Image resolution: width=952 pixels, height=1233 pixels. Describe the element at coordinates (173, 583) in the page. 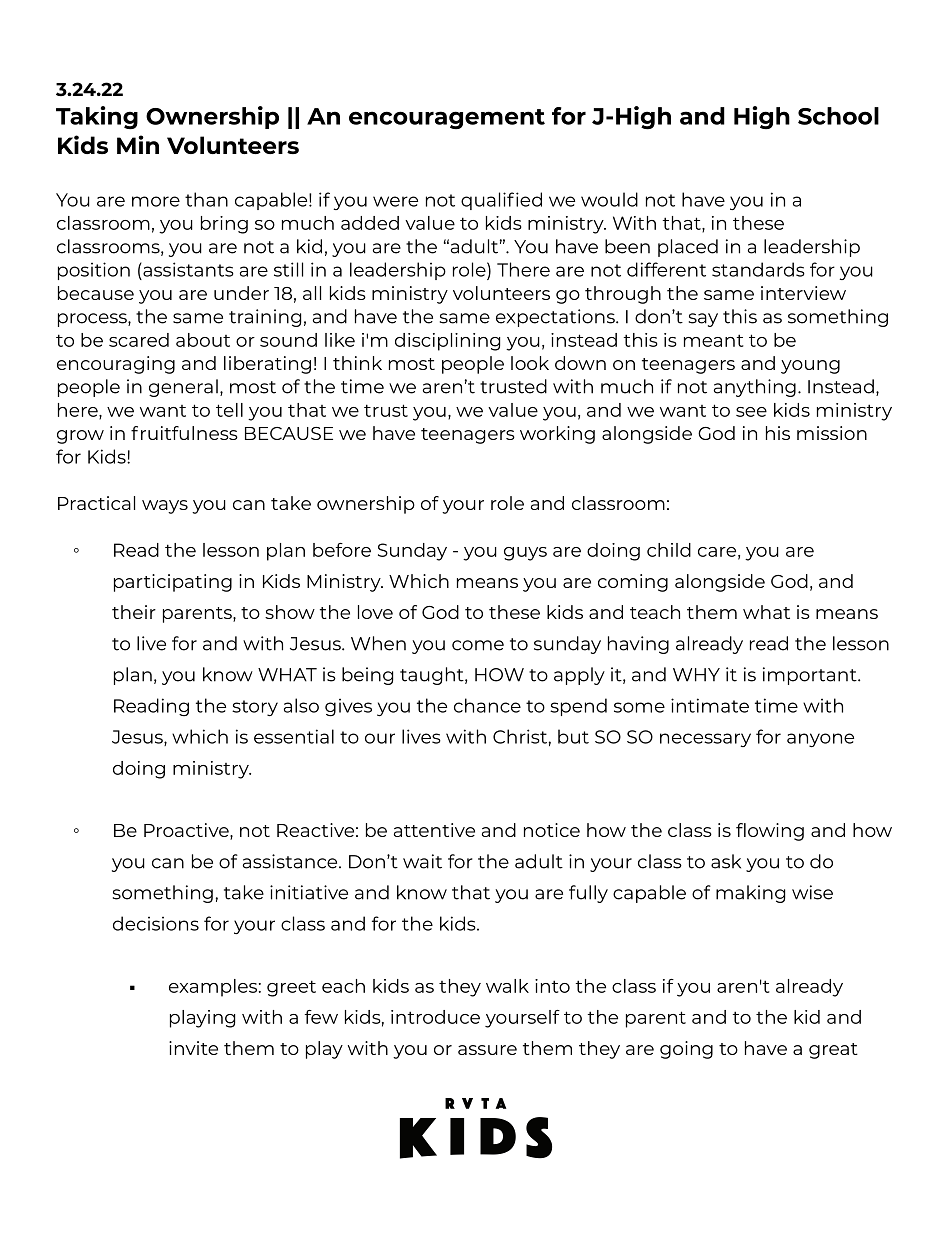

I see `participating` at that location.
